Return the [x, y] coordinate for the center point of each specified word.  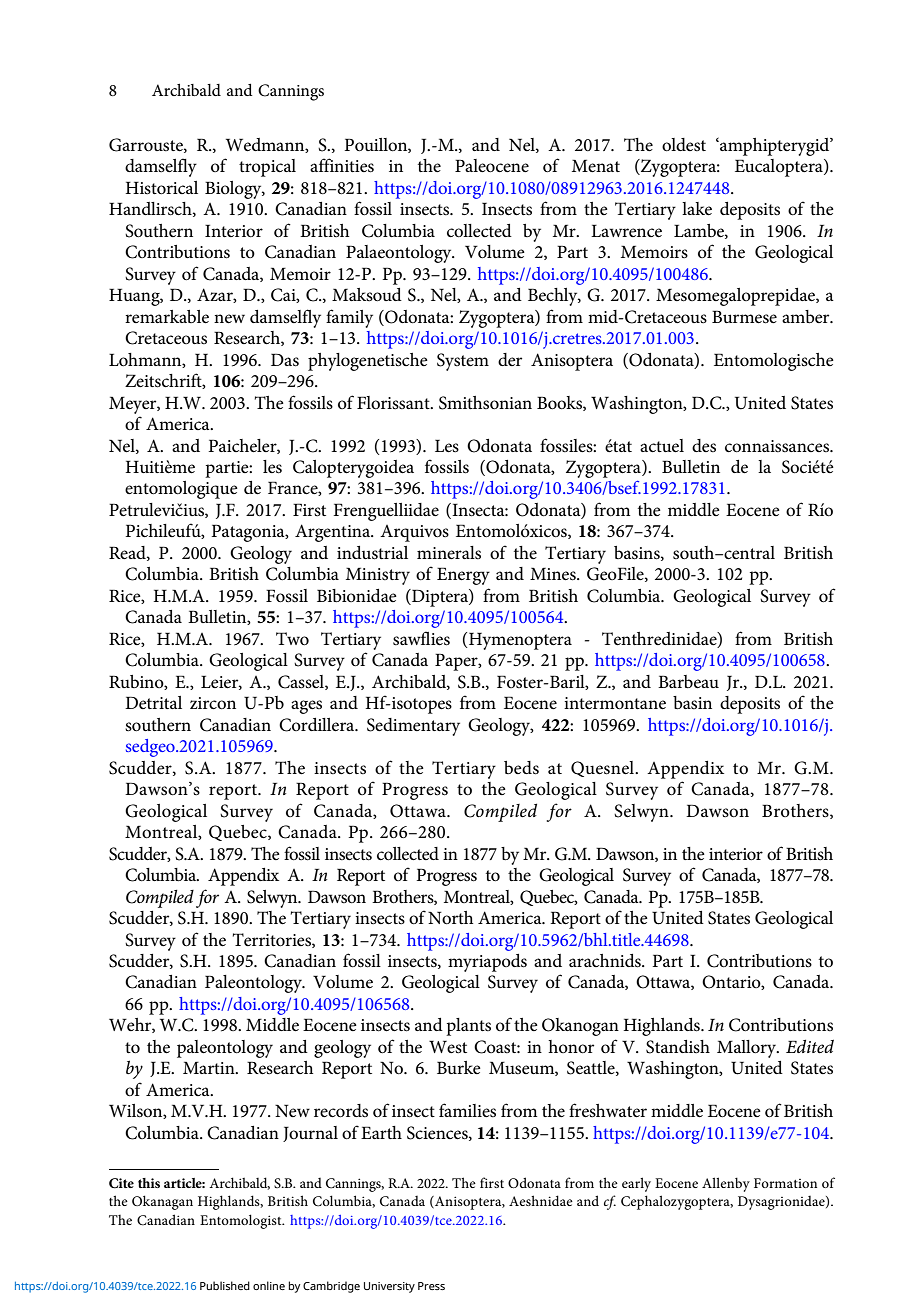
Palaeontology [400, 254]
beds [521, 768]
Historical [162, 188]
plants [468, 1027]
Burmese [744, 317]
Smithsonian [485, 403]
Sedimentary [413, 727]
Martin [210, 1067]
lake [697, 209]
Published [225, 1285]
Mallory [748, 1049]
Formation [785, 1183]
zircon [213, 703]
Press [431, 1286]
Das [285, 360]
